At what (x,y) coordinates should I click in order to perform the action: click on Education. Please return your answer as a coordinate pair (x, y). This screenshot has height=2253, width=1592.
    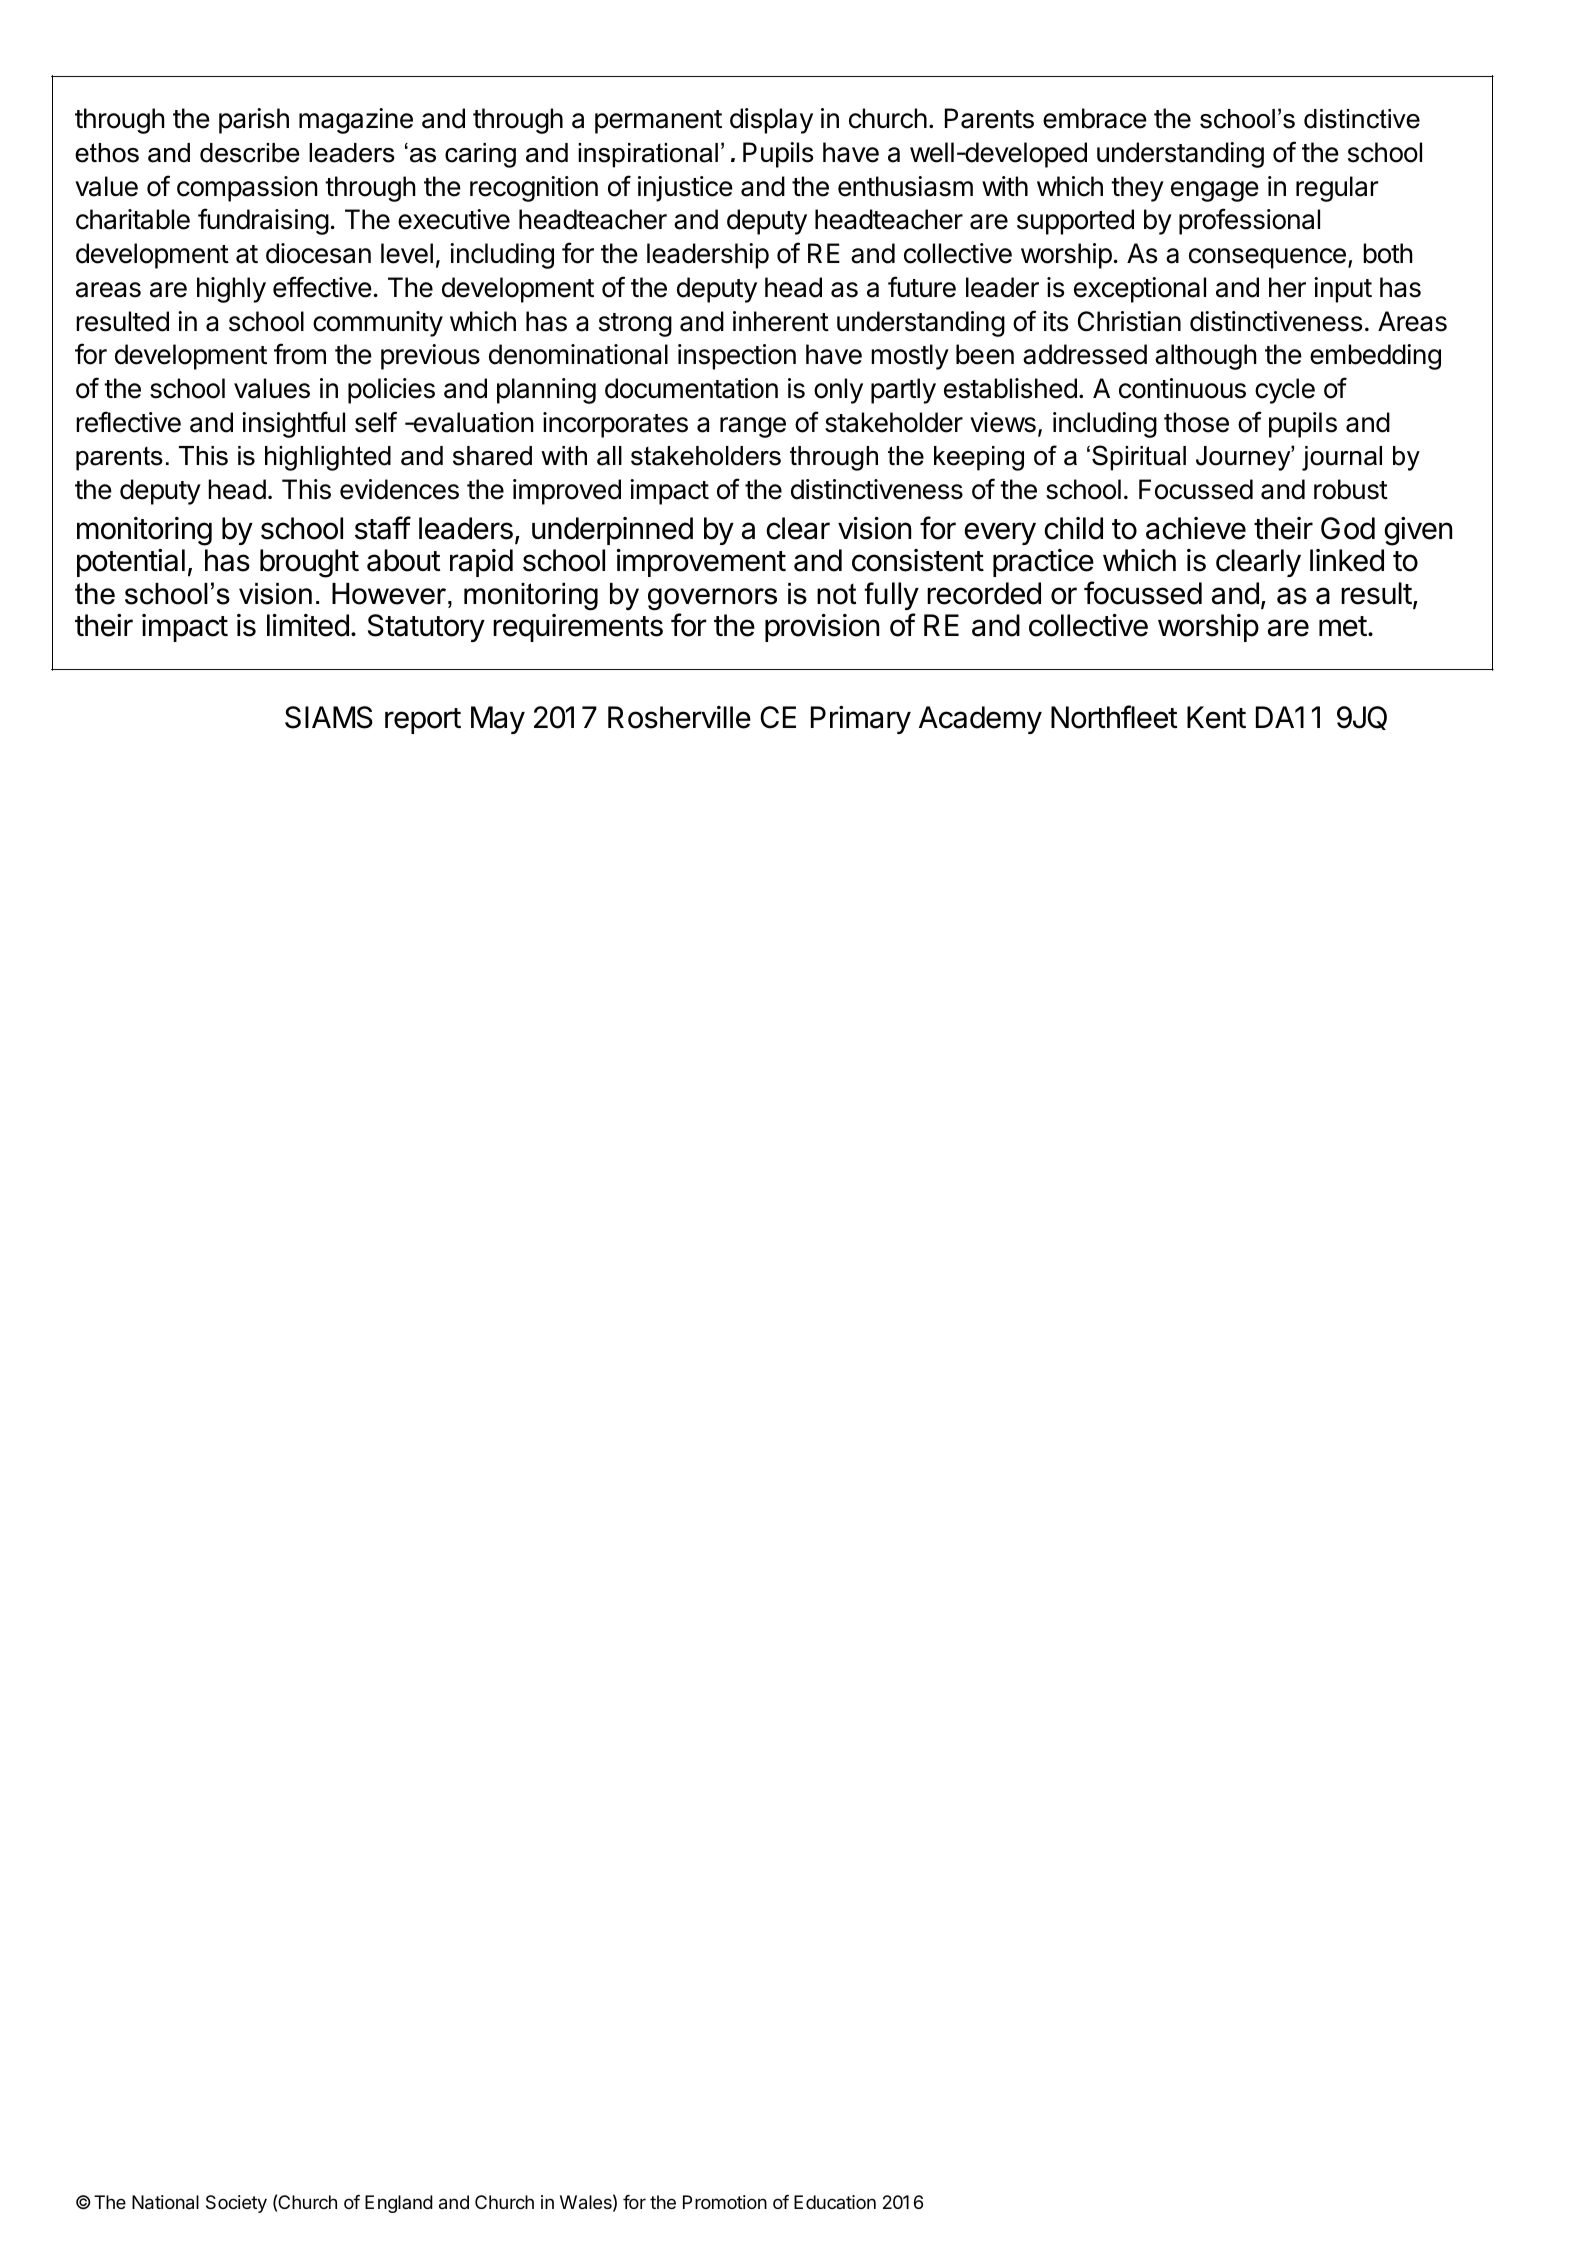
    Looking at the image, I should click on (835, 2202).
